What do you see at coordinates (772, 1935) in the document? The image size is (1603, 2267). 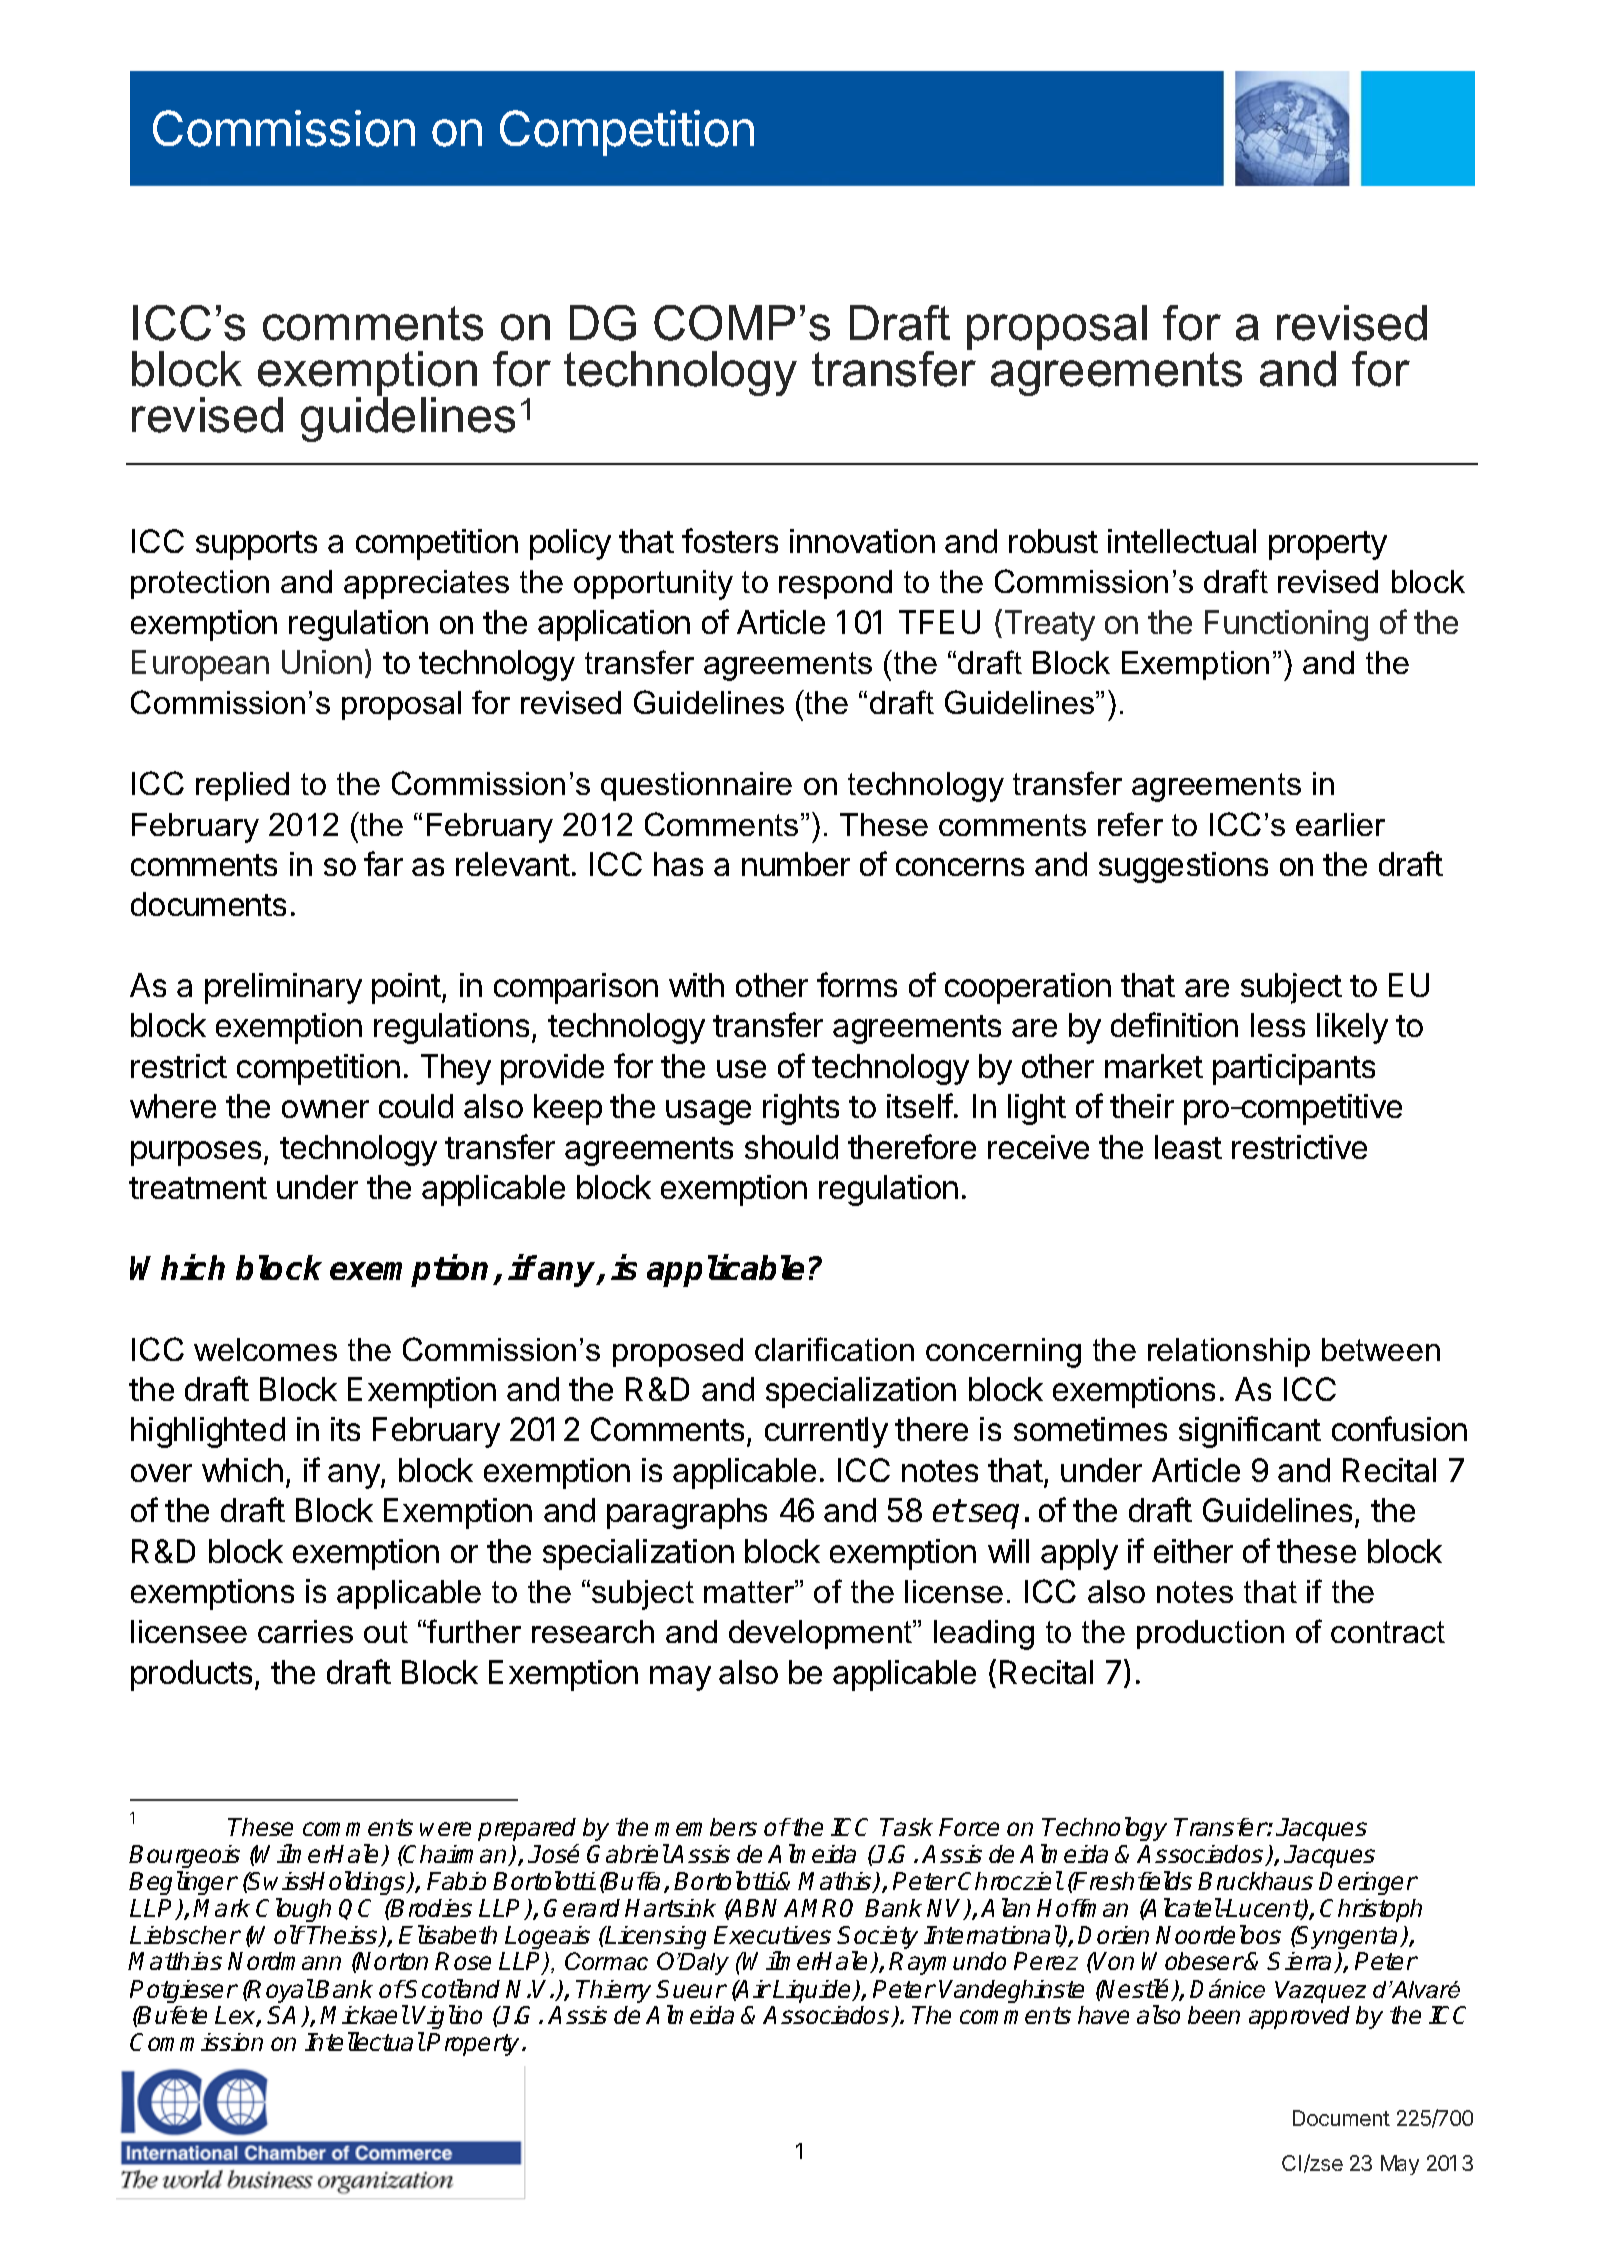 I see `Executives` at bounding box center [772, 1935].
